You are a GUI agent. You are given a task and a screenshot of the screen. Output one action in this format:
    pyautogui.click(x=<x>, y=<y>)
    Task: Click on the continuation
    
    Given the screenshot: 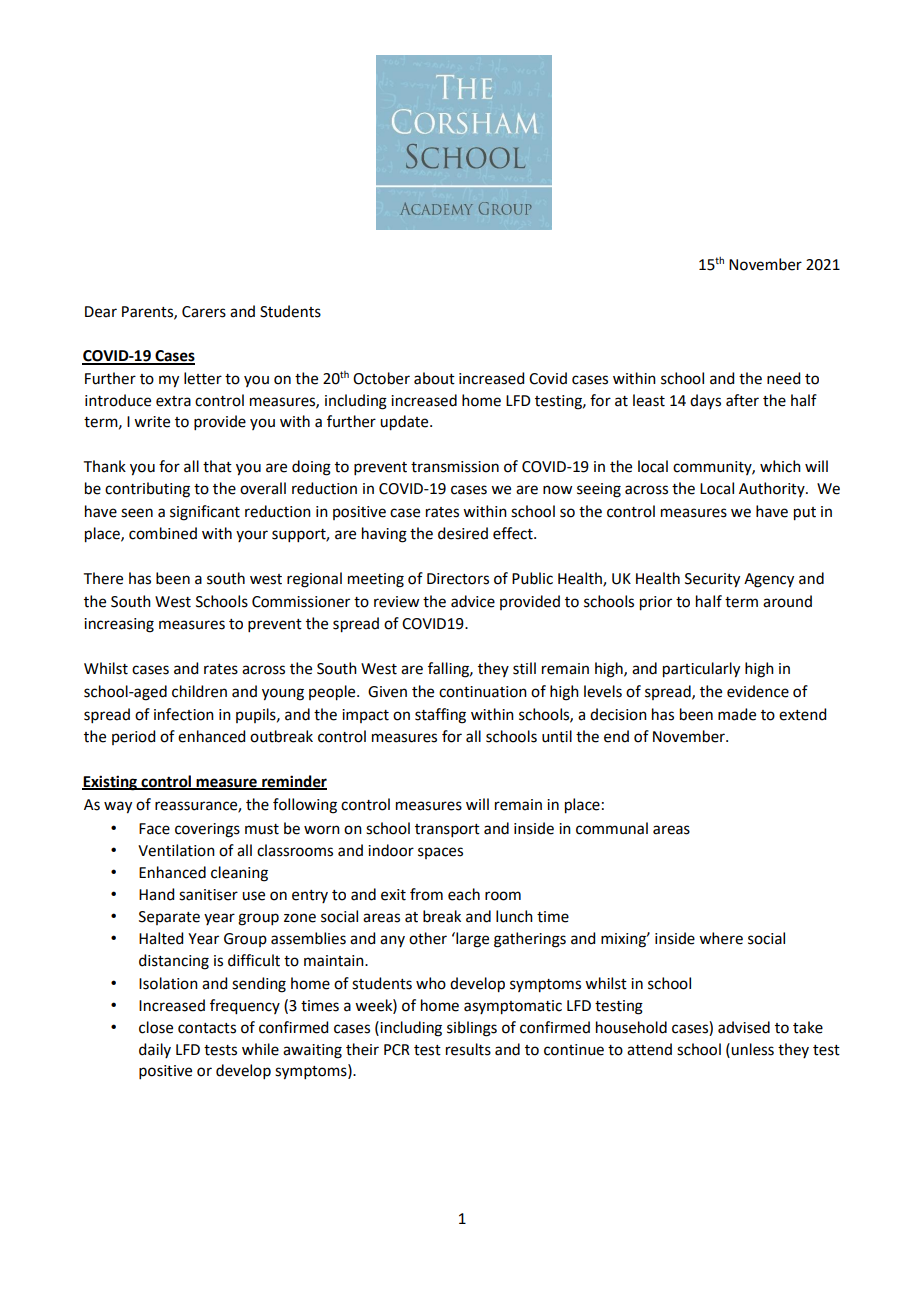 What is the action you would take?
    pyautogui.click(x=483, y=692)
